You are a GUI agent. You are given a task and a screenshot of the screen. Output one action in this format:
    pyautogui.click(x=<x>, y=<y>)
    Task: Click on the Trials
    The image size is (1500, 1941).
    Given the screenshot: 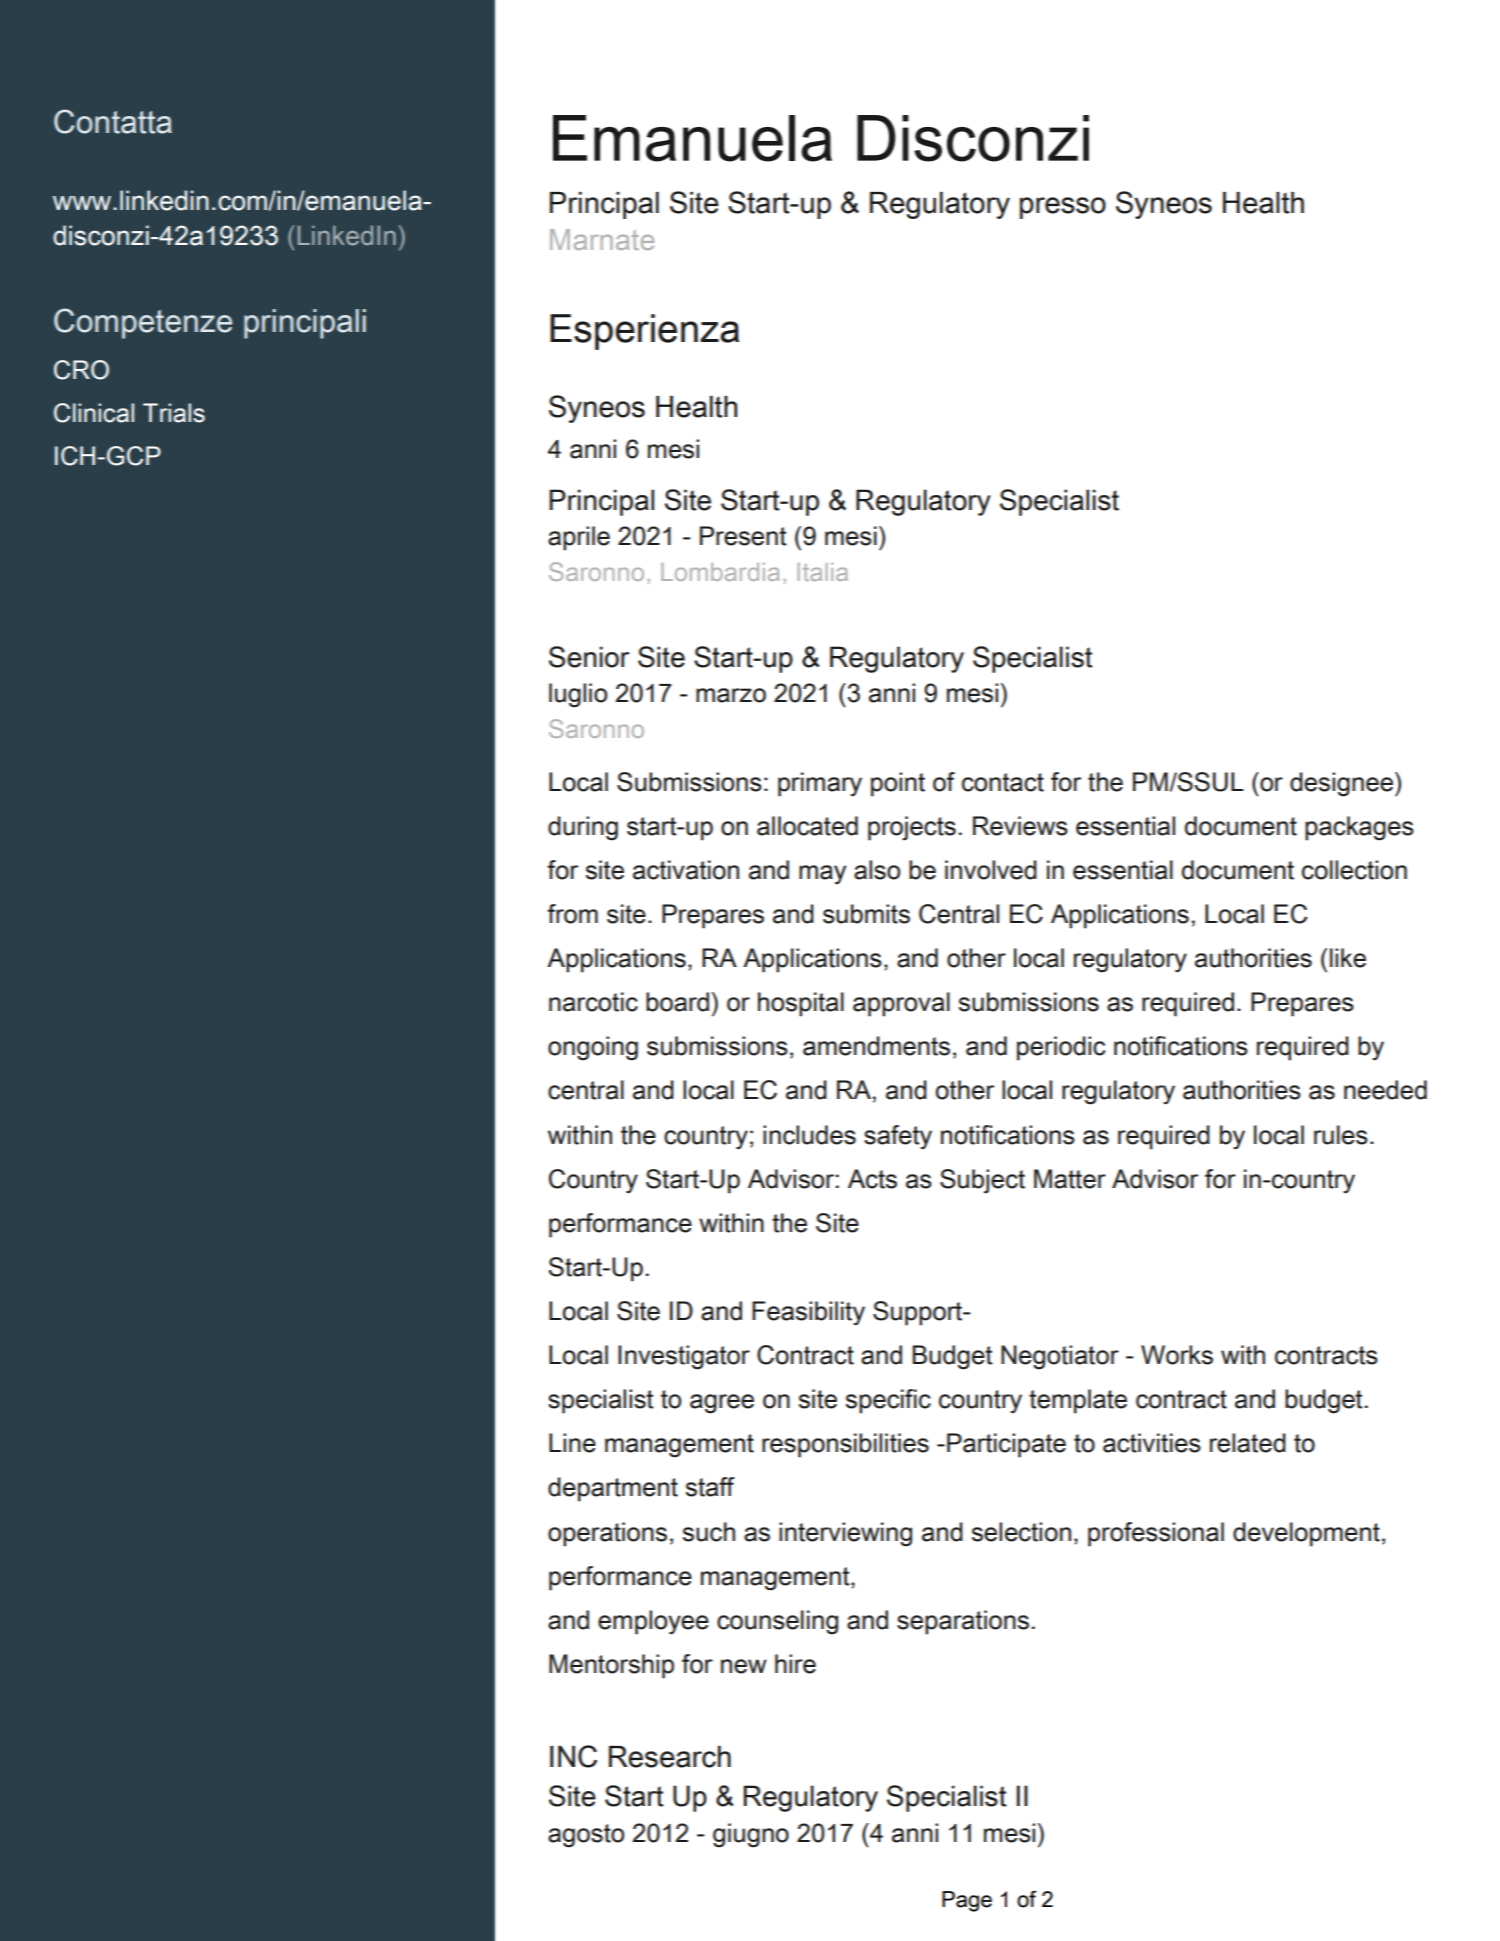 What is the action you would take?
    pyautogui.click(x=174, y=413)
